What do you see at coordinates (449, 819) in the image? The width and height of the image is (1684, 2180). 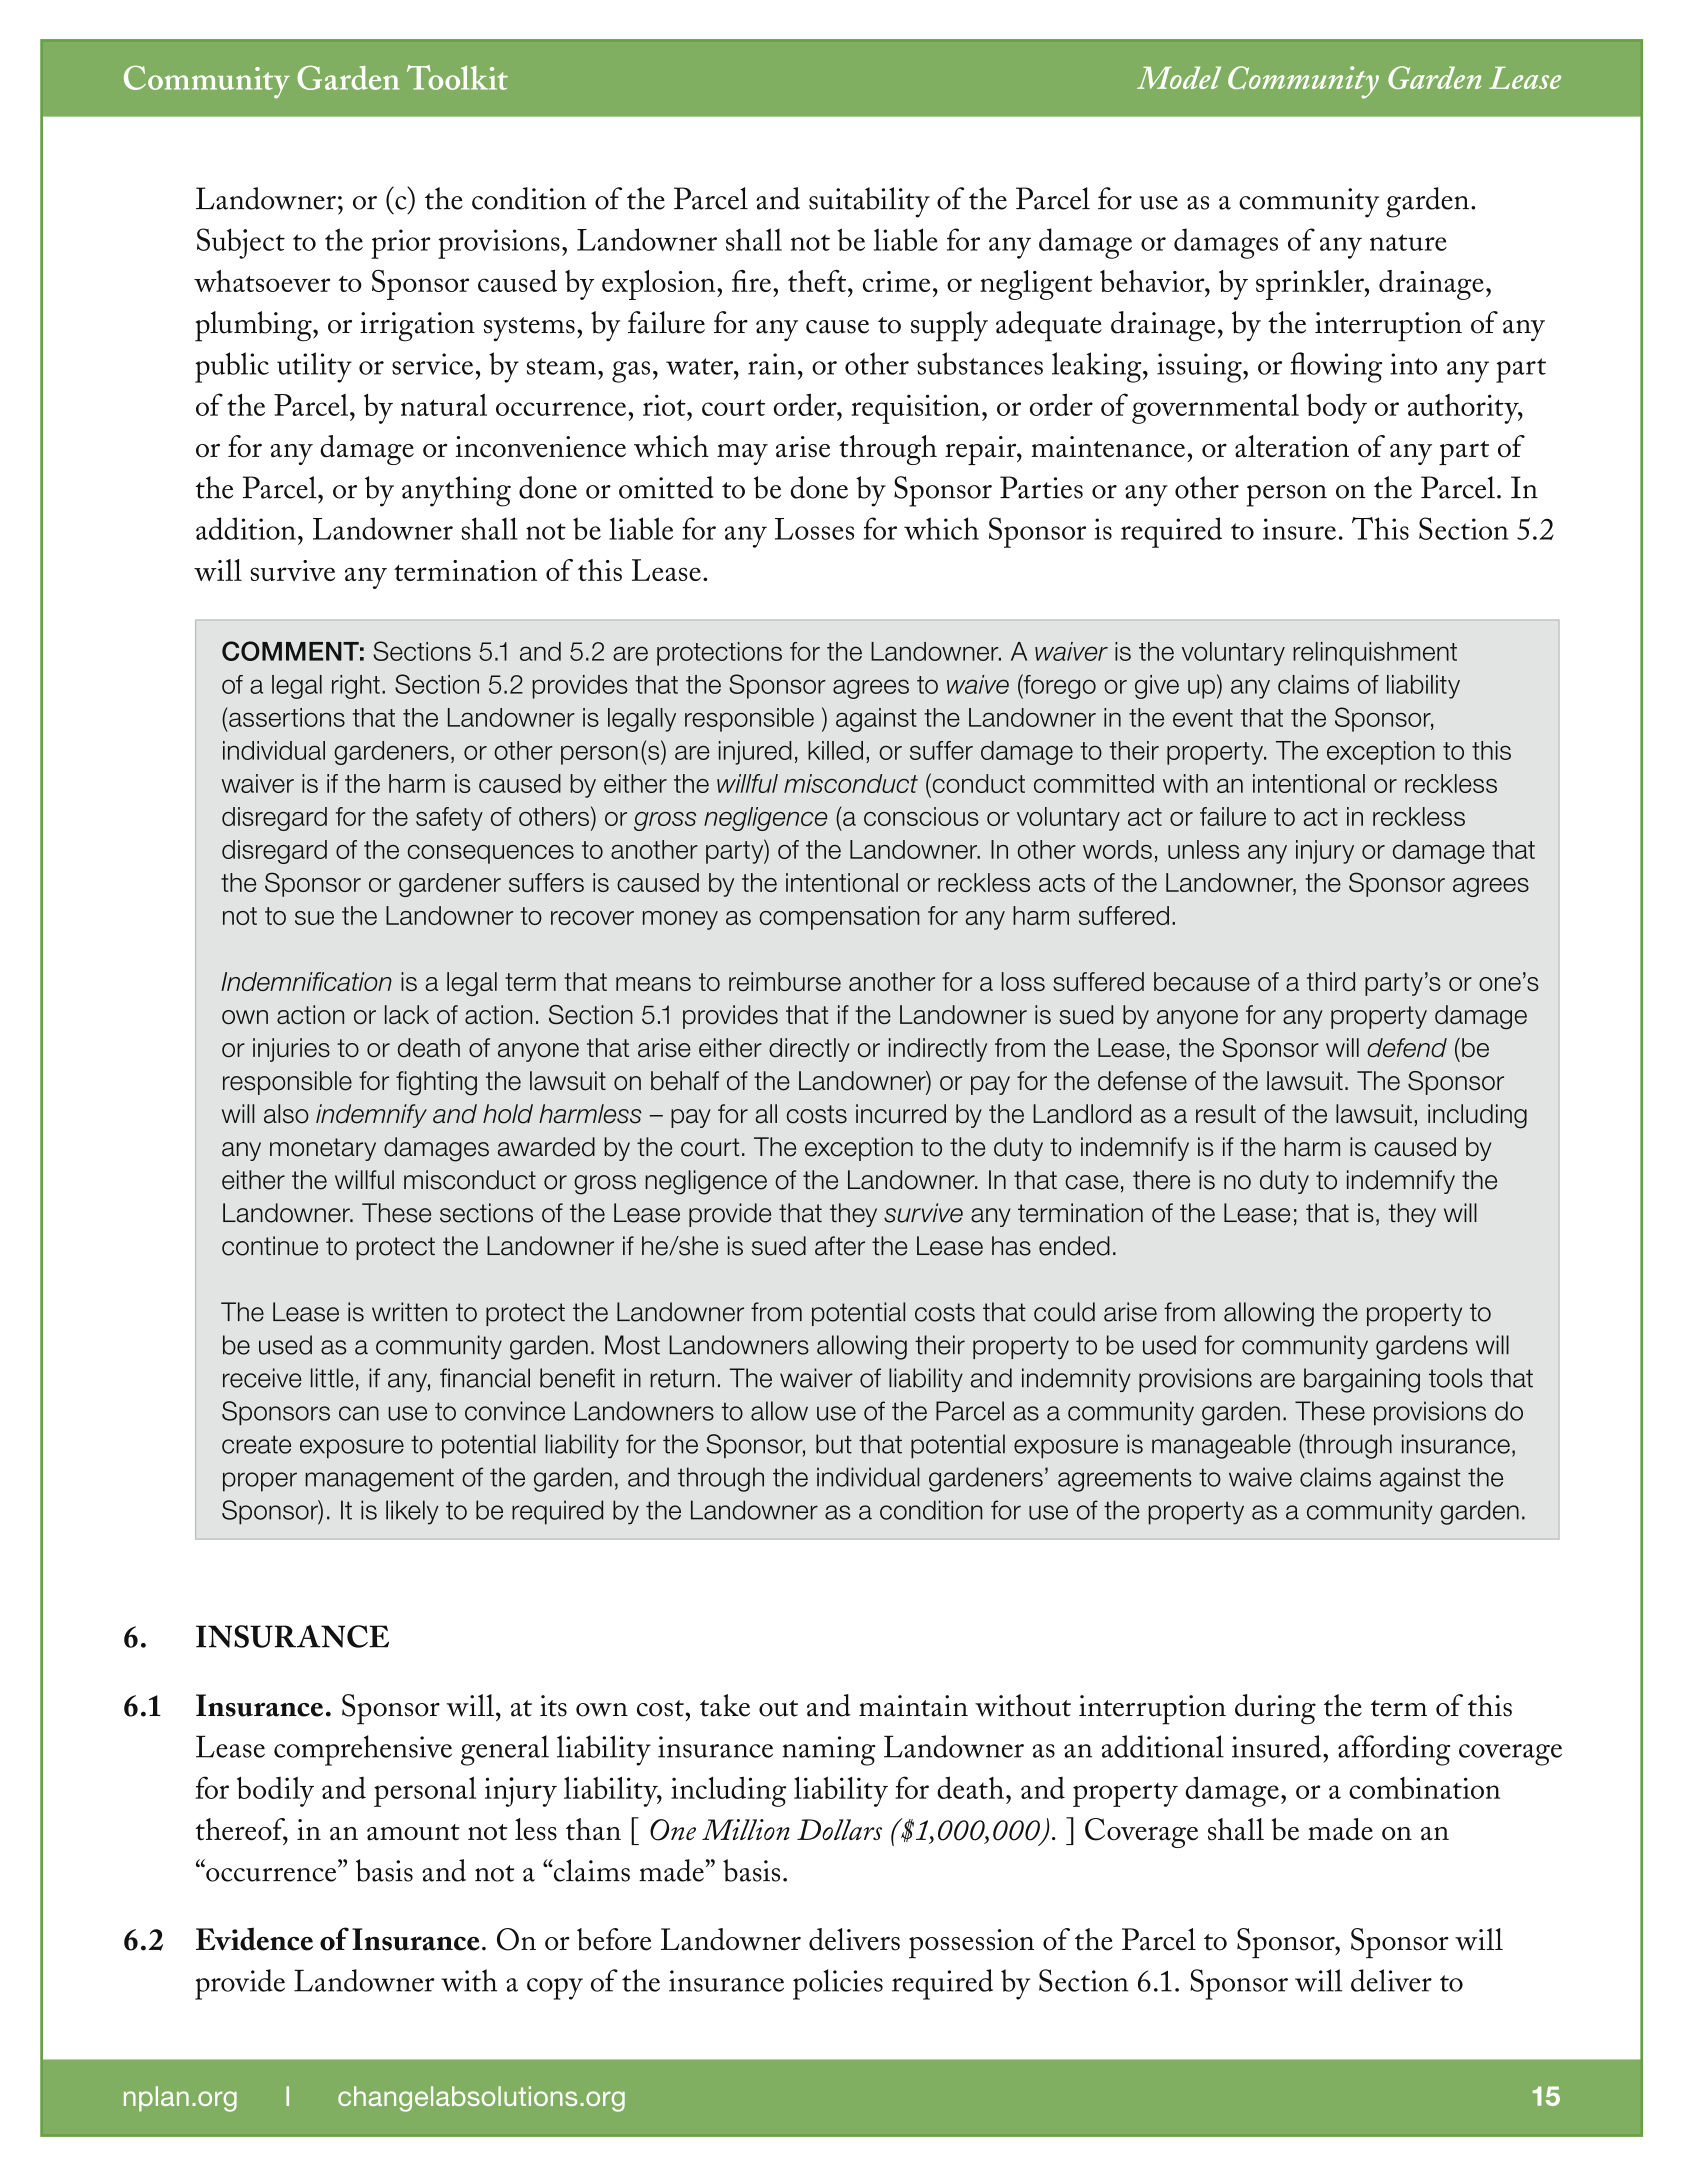 I see `safety` at bounding box center [449, 819].
